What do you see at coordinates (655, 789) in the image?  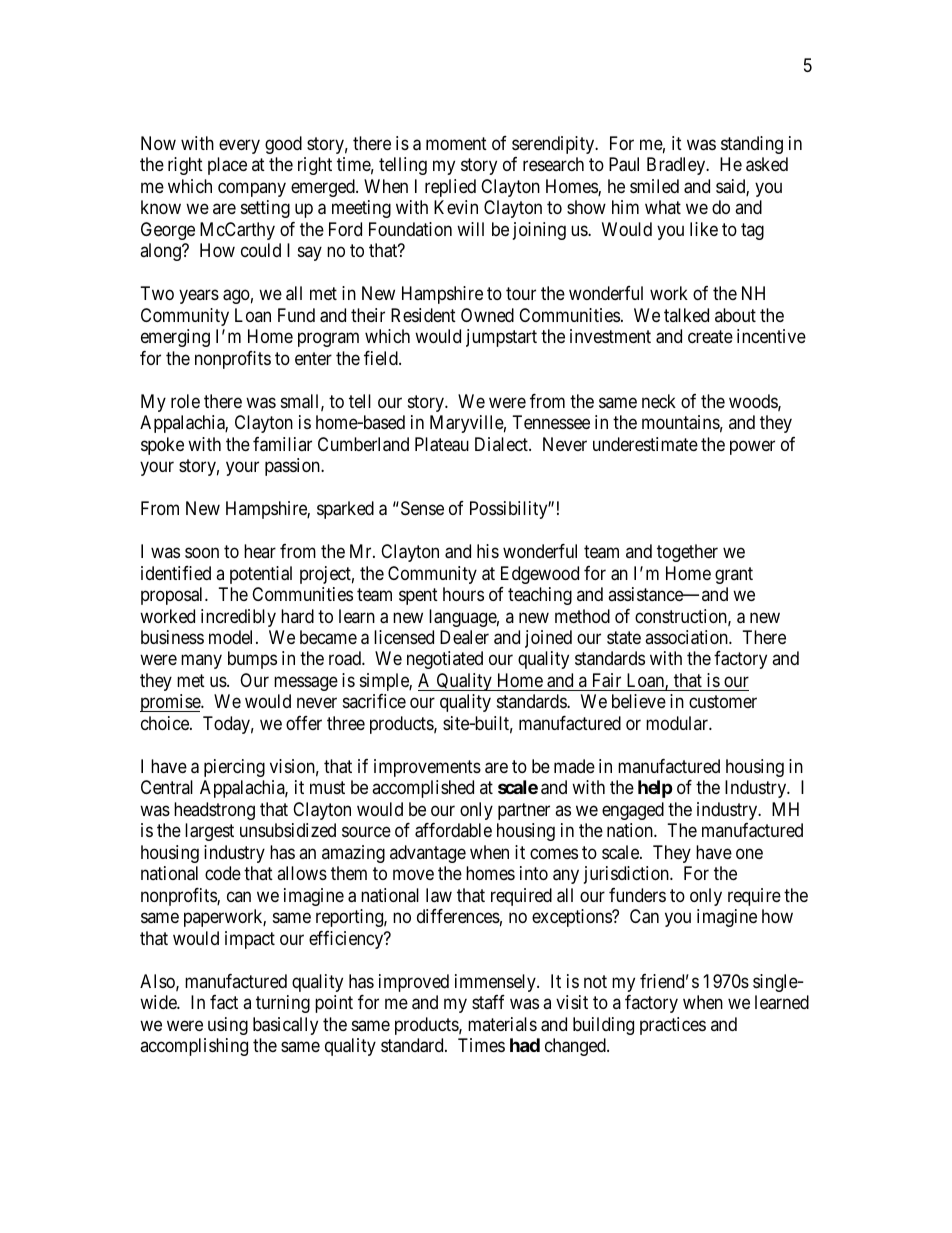 I see `help` at bounding box center [655, 789].
